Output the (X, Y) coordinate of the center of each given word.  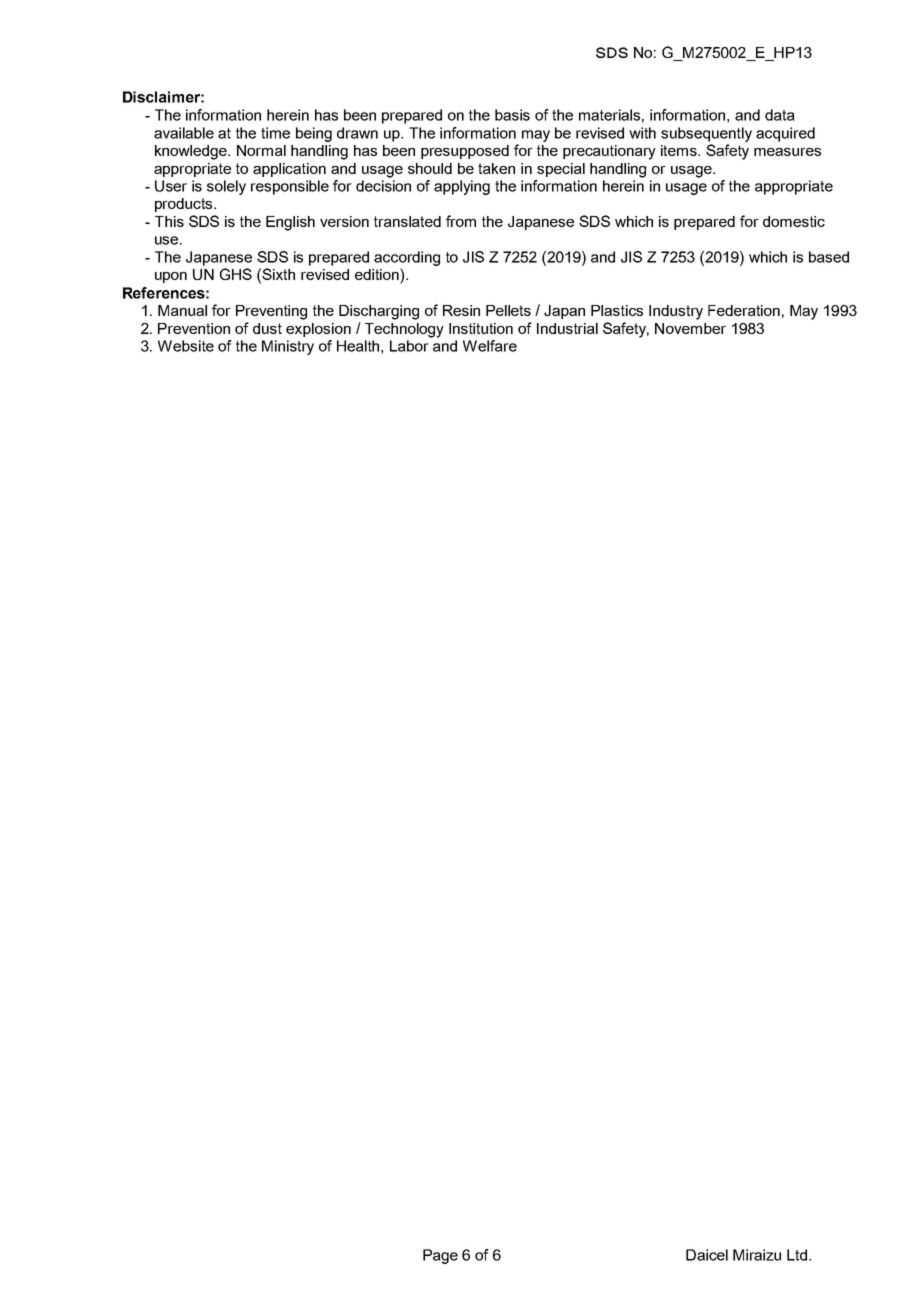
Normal (261, 150)
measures (787, 152)
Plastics (617, 310)
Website (186, 346)
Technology (404, 330)
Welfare (490, 346)
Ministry (288, 347)
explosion (318, 330)
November (690, 328)
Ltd (797, 1255)
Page (440, 1256)
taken (496, 168)
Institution (481, 328)
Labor (409, 346)
